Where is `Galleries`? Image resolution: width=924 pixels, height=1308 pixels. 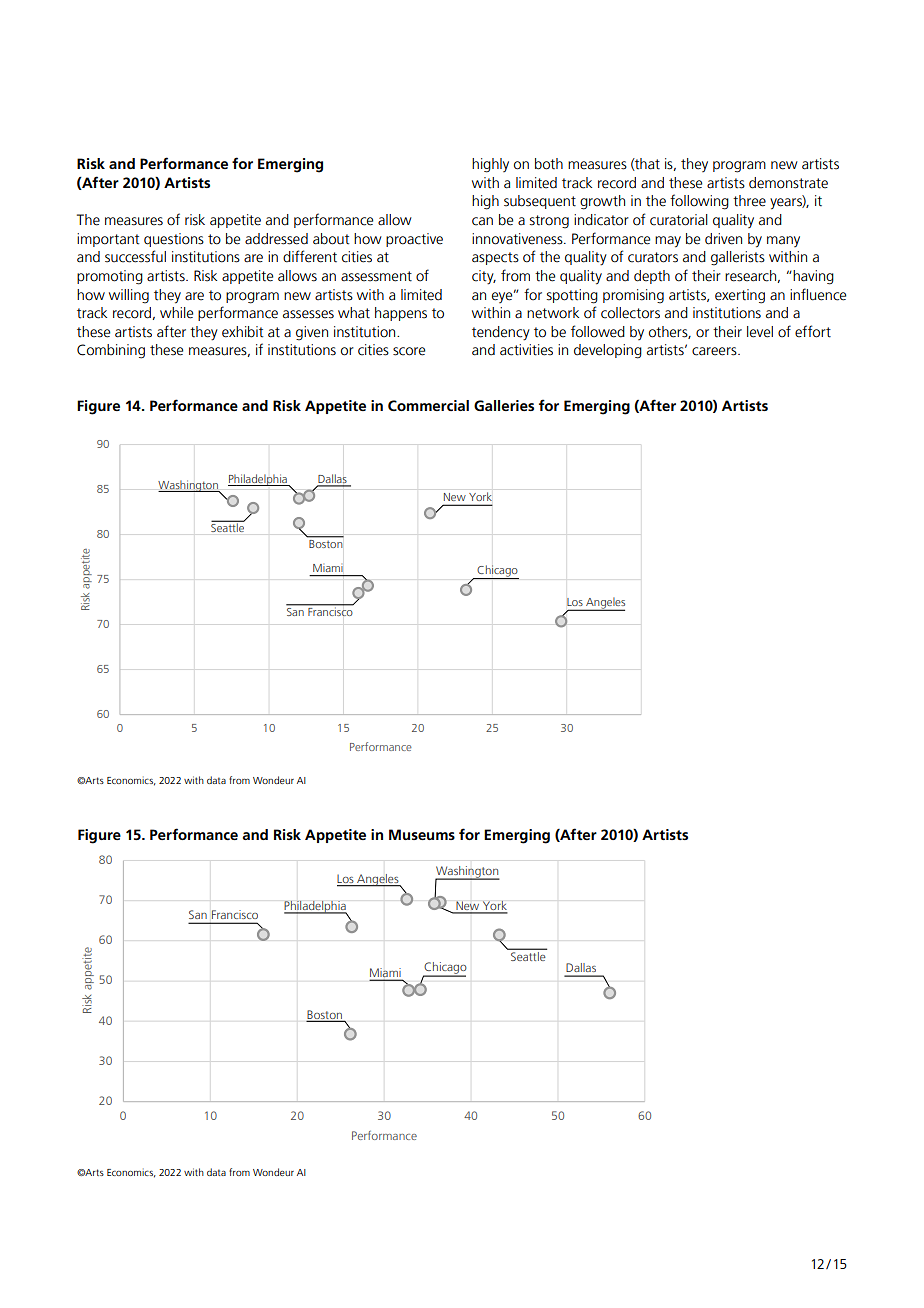 Galleries is located at coordinates (504, 405).
